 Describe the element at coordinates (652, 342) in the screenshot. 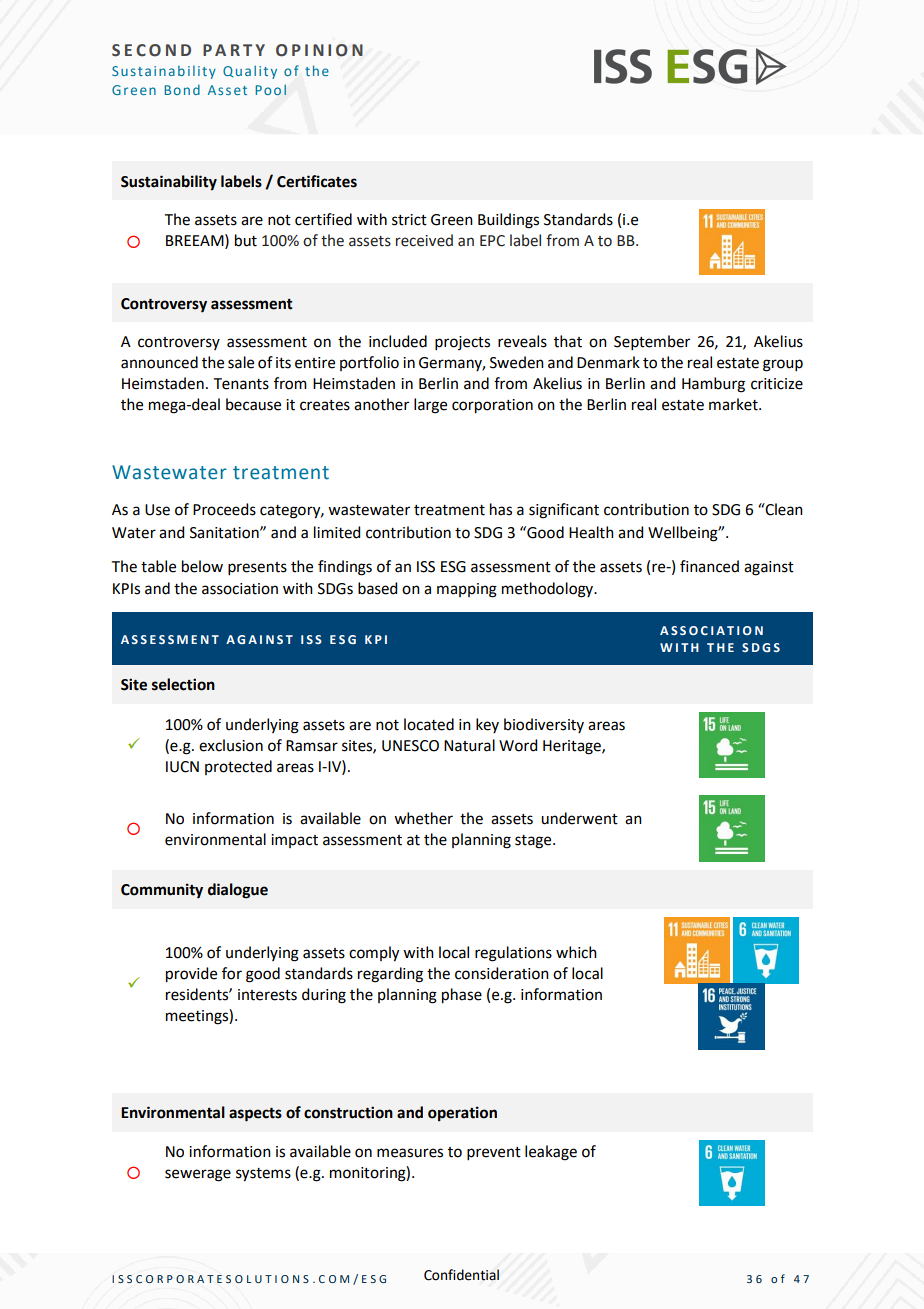

I see `September` at that location.
